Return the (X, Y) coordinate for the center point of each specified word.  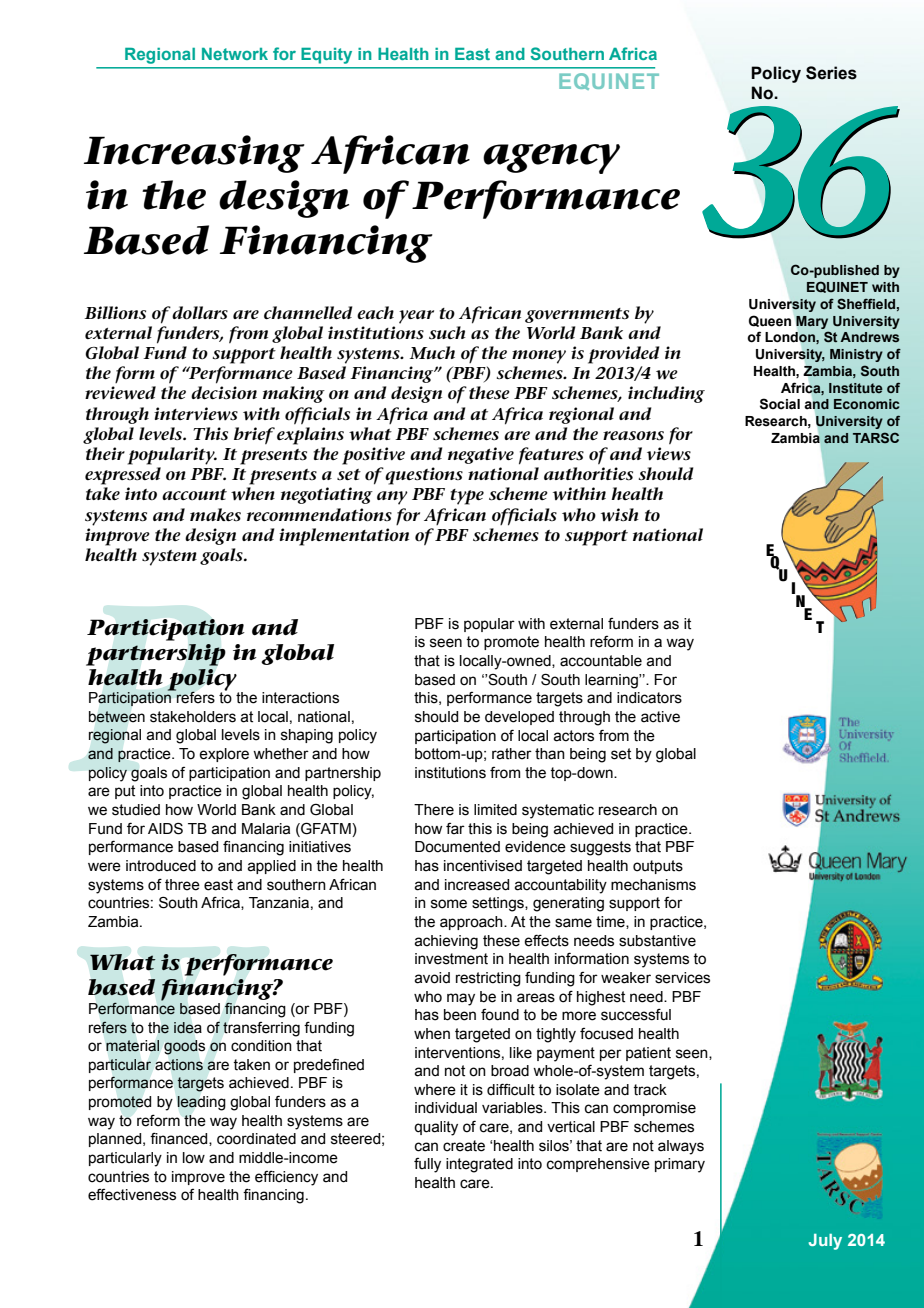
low (194, 1158)
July (825, 1242)
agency (551, 159)
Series (831, 73)
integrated (479, 1165)
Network (235, 54)
